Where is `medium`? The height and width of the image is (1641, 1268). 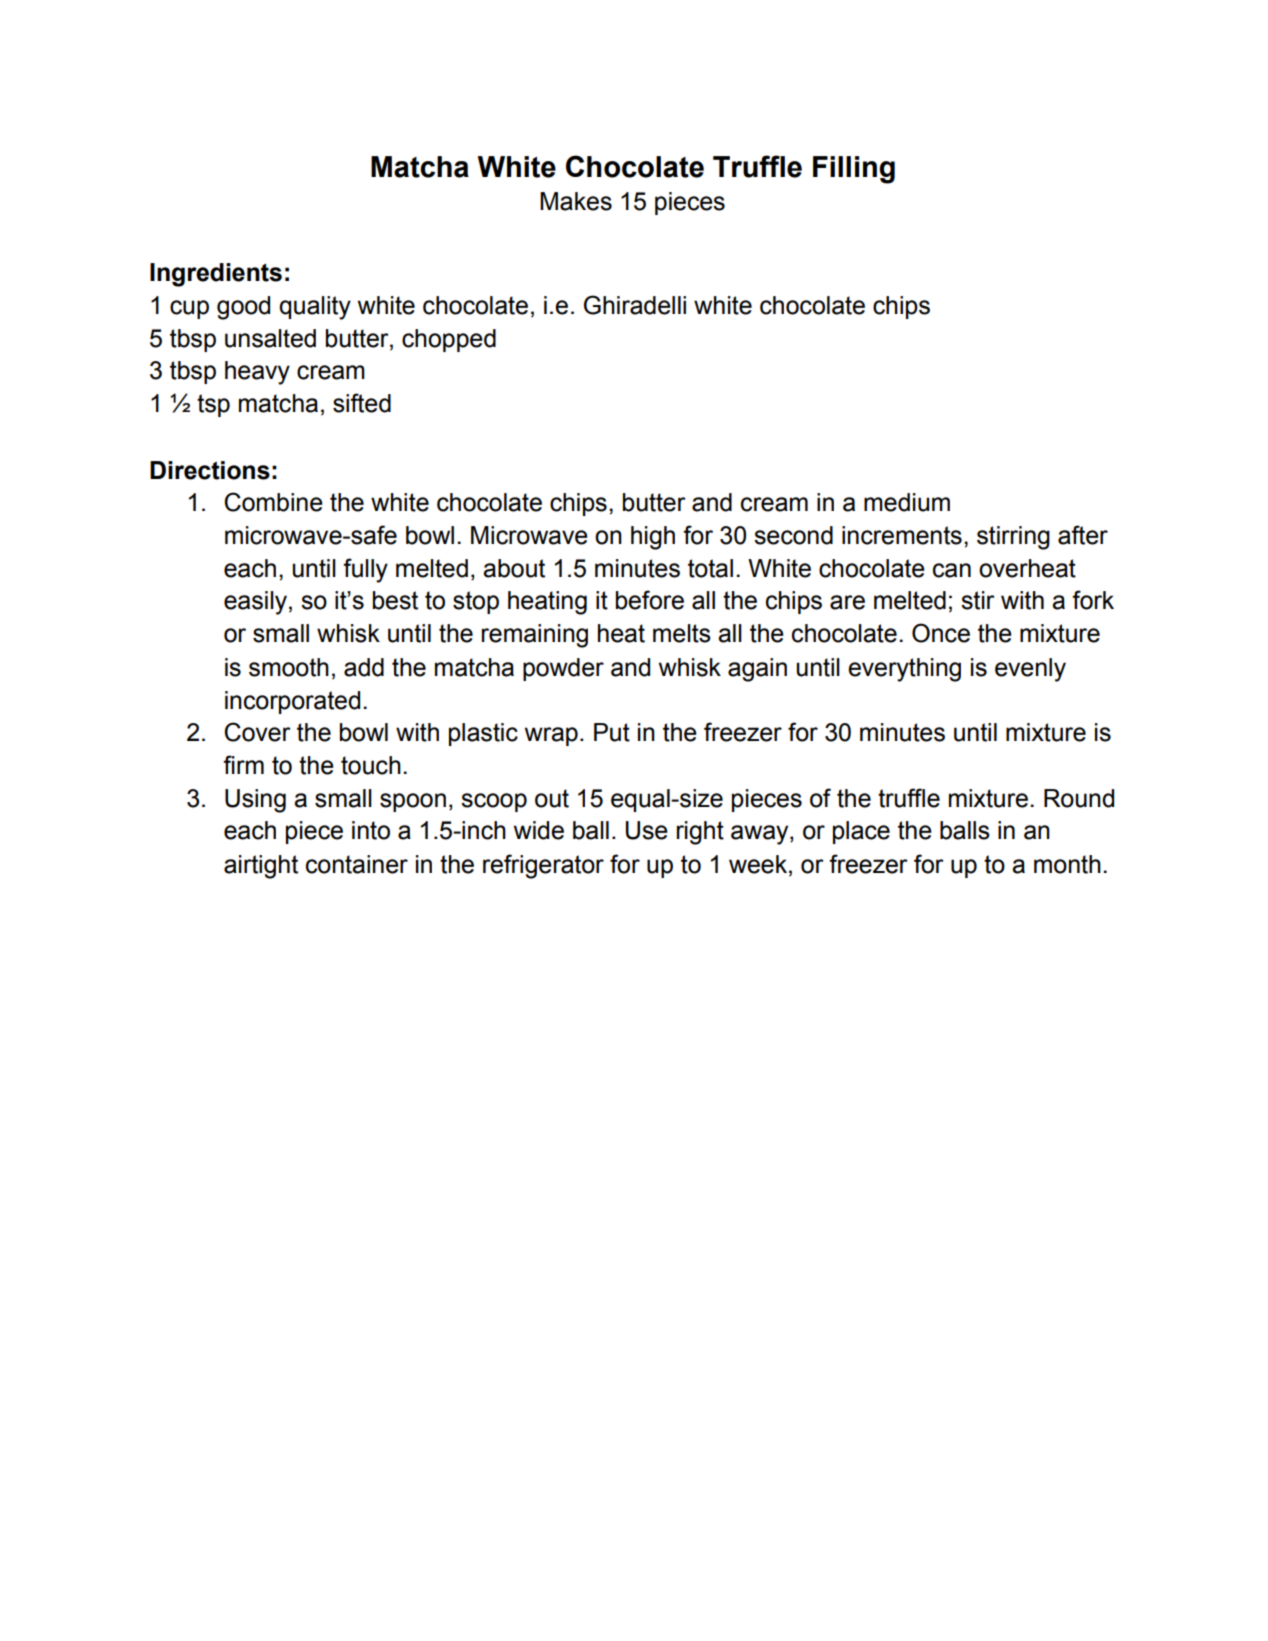 medium is located at coordinates (907, 502).
